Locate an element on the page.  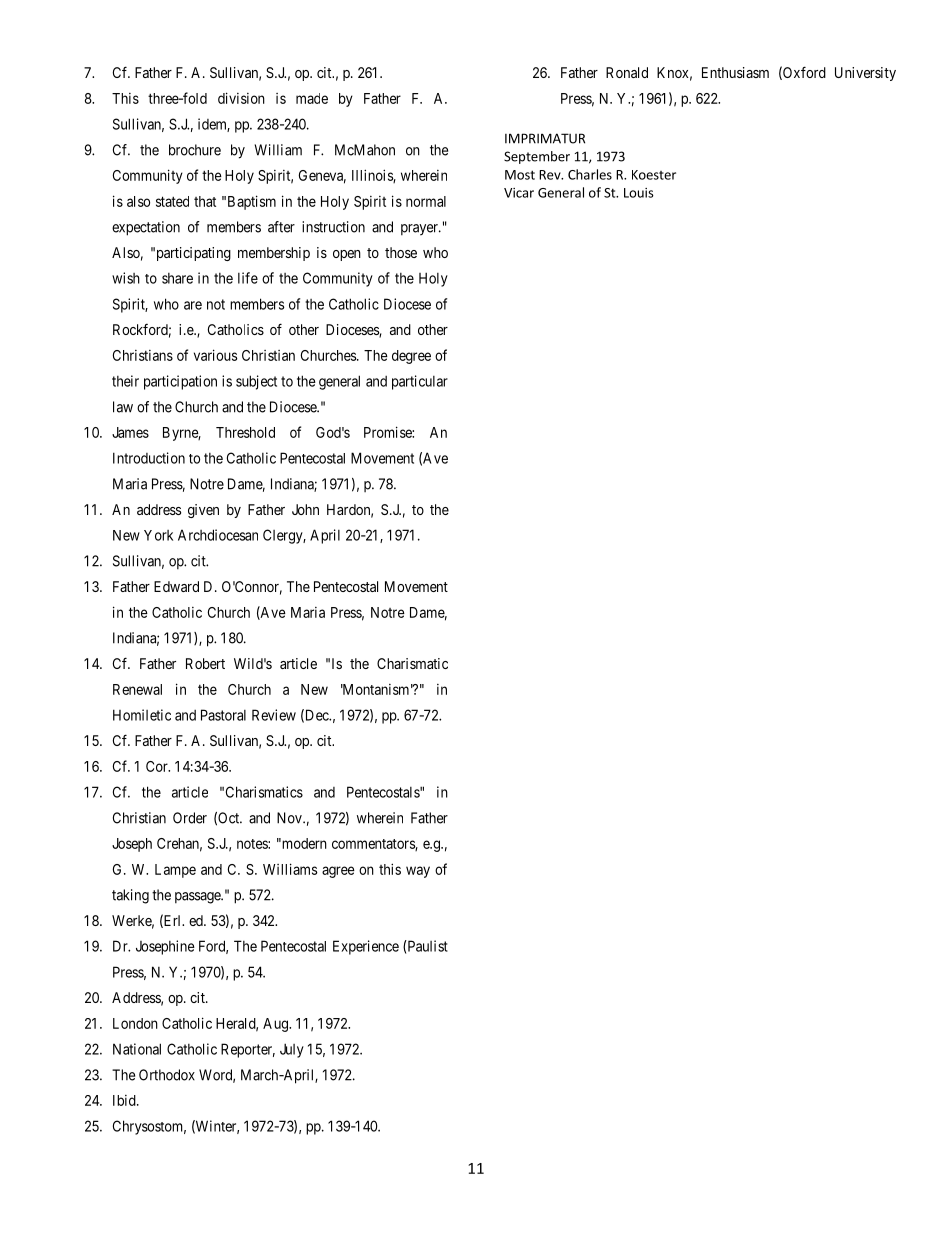
Threshold is located at coordinates (245, 432).
